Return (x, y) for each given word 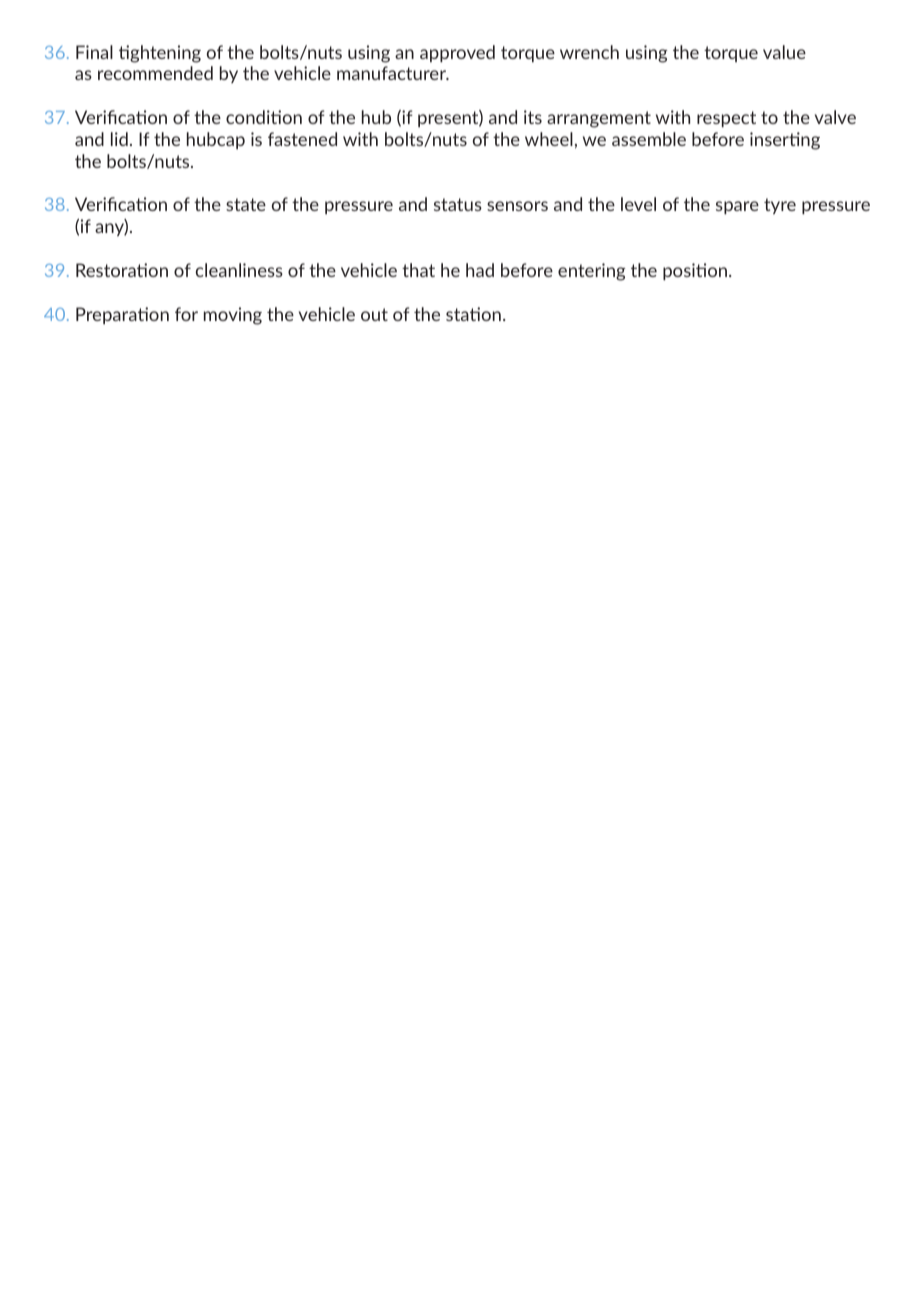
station (473, 314)
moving (233, 316)
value (784, 52)
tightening (160, 54)
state (246, 204)
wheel (549, 139)
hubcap (216, 140)
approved (457, 53)
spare (737, 207)
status (458, 204)
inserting (785, 141)
